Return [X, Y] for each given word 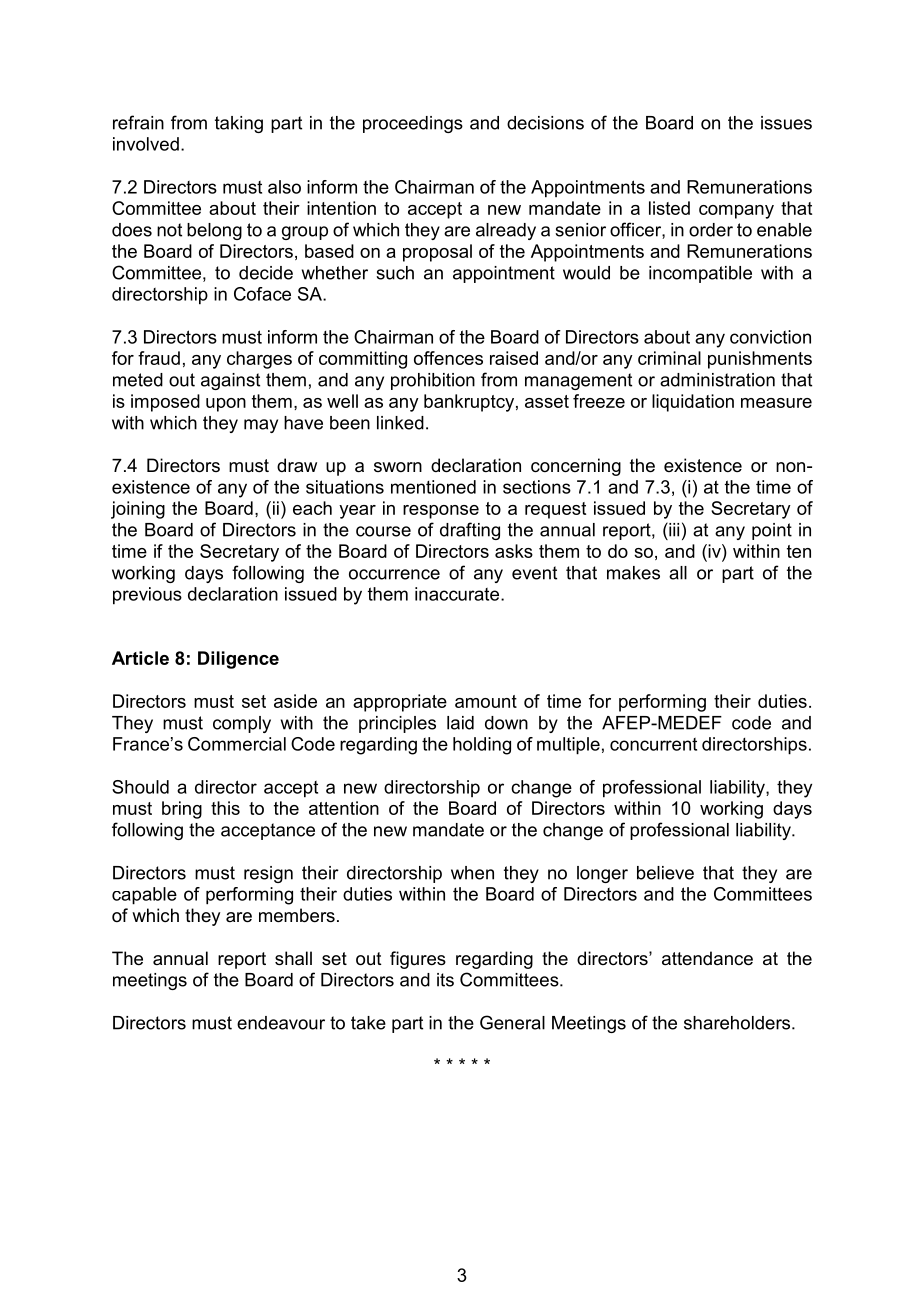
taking [239, 124]
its [445, 980]
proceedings [413, 124]
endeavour [281, 1023]
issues [786, 123]
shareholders [738, 1023]
